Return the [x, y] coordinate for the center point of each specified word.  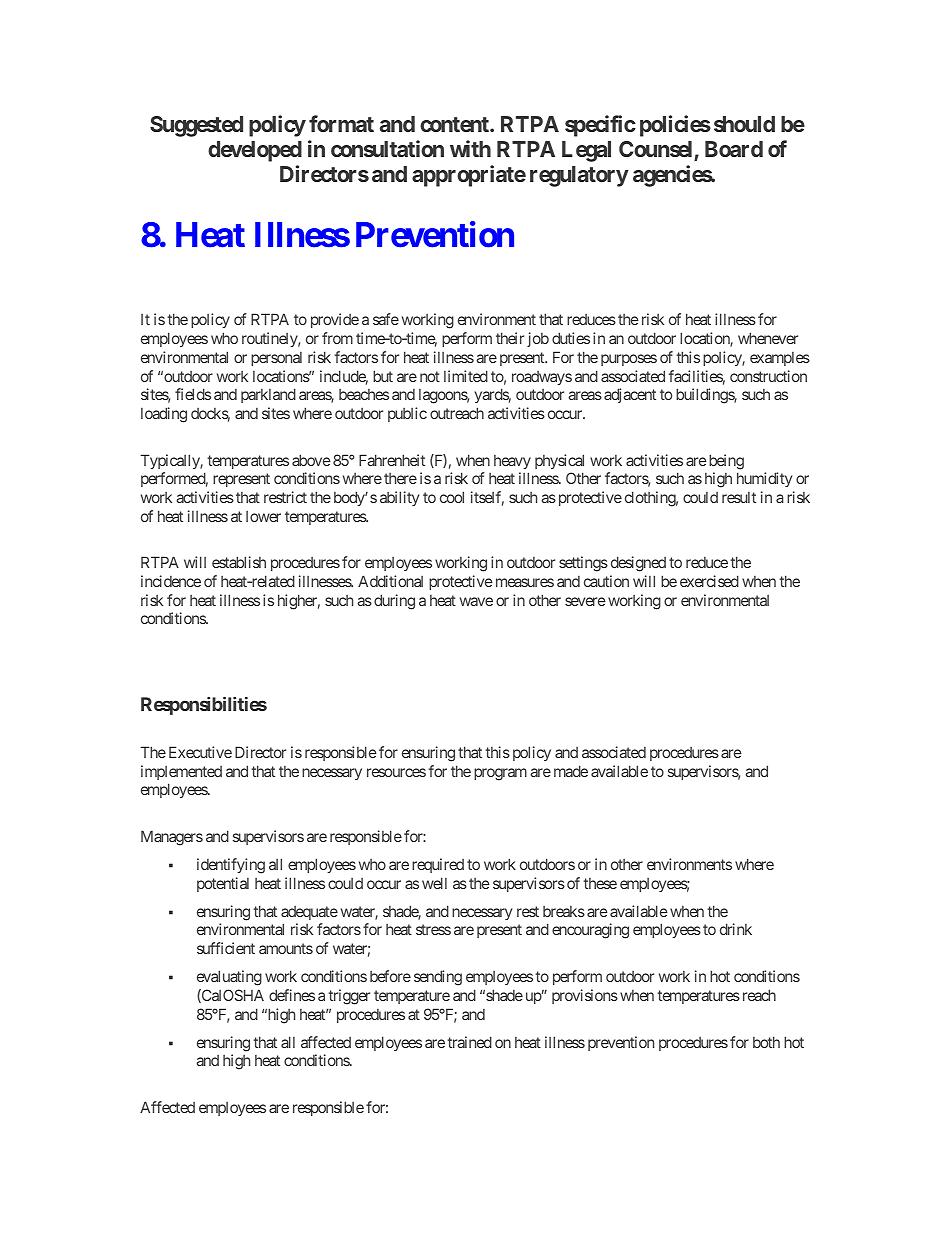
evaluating [229, 978]
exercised [709, 581]
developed [255, 151]
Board [734, 149]
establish [239, 562]
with [470, 148]
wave [476, 601]
